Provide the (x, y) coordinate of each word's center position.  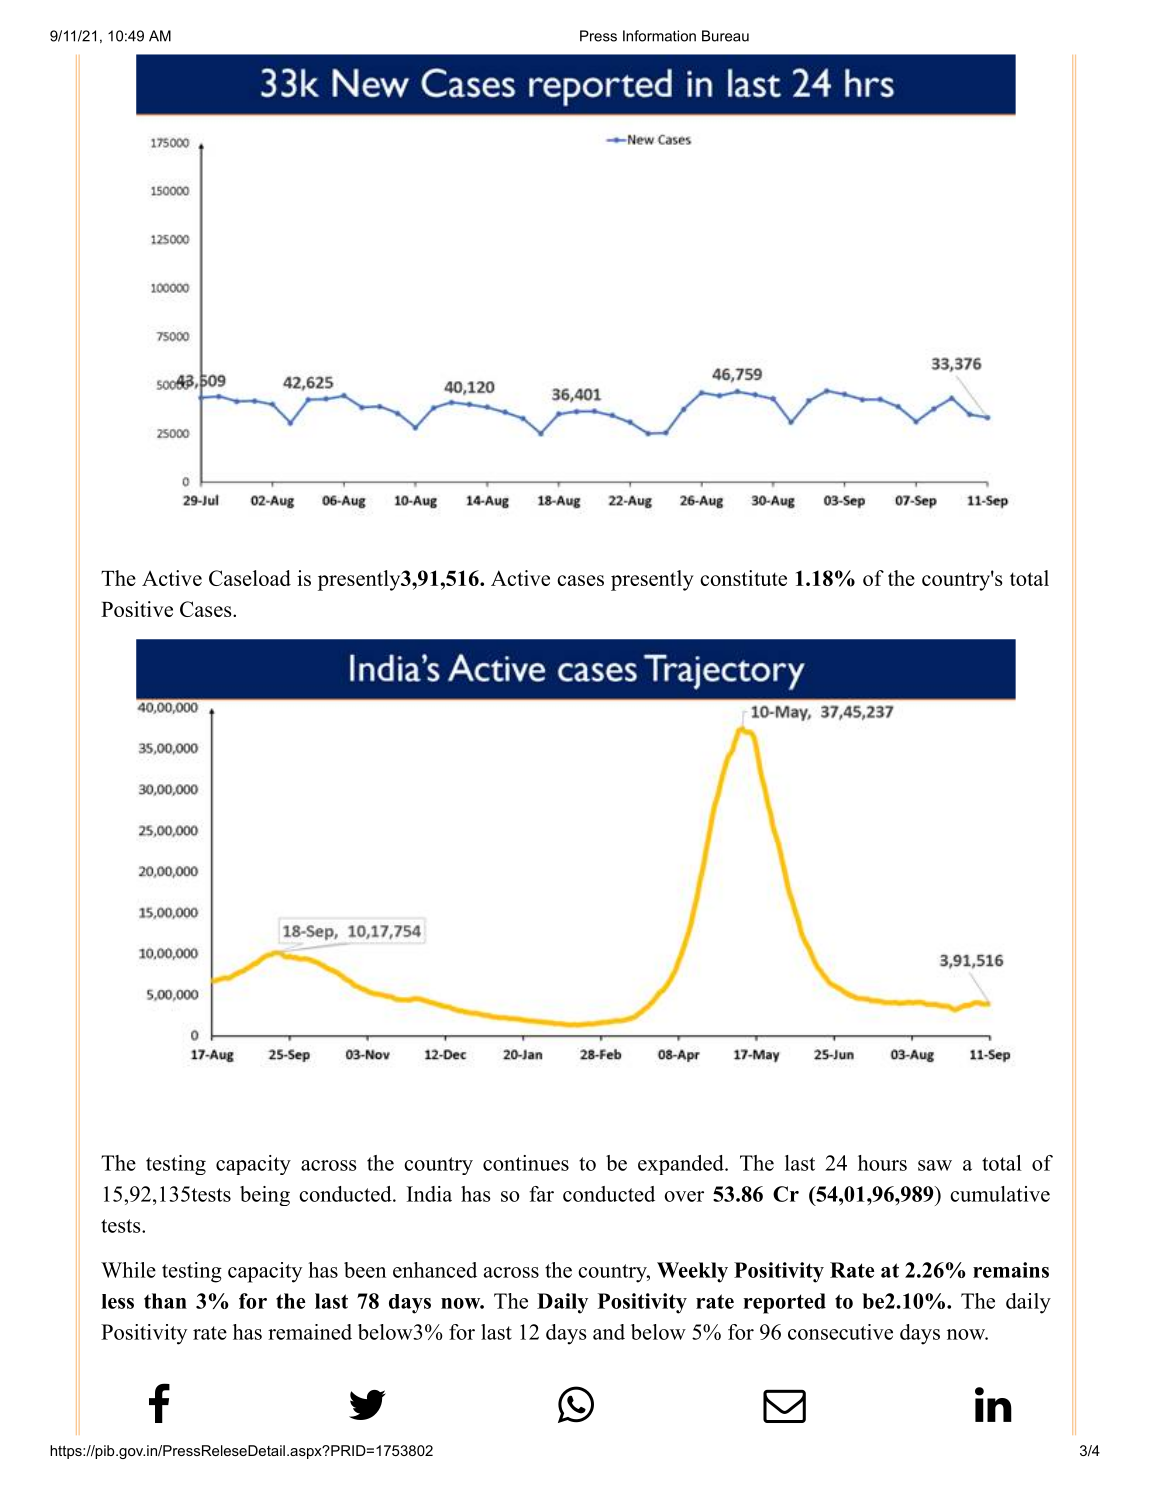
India (429, 1194)
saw (935, 1165)
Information (659, 36)
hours (882, 1163)
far (541, 1194)
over (684, 1196)
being (265, 1196)
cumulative (1000, 1194)
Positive (137, 609)
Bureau (725, 36)
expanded (682, 1165)
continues (526, 1163)
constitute (743, 578)
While (128, 1270)
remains (1011, 1270)
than (165, 1301)
